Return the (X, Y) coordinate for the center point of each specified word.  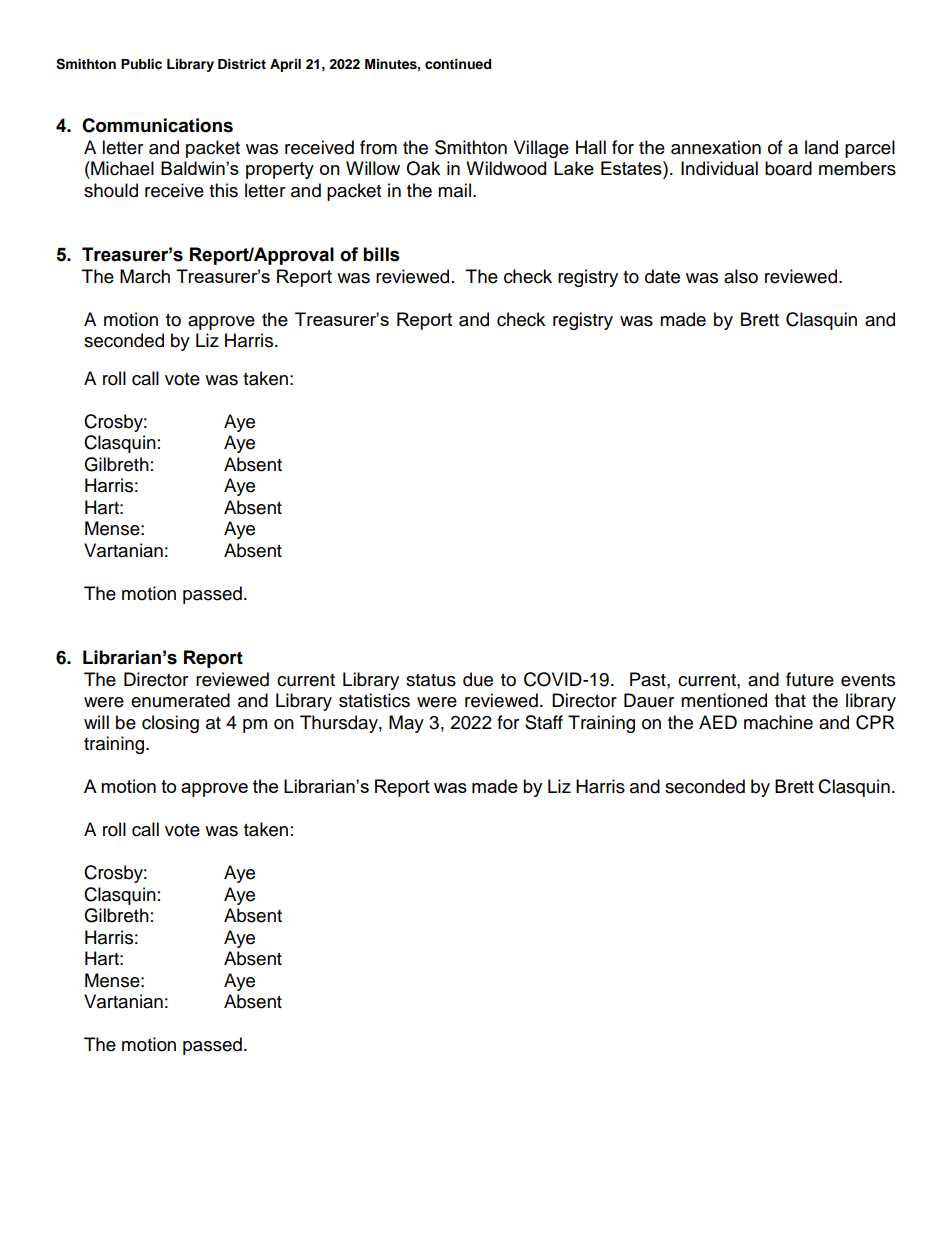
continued (458, 64)
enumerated (180, 700)
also (741, 276)
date (662, 276)
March (145, 276)
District (242, 64)
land (821, 147)
